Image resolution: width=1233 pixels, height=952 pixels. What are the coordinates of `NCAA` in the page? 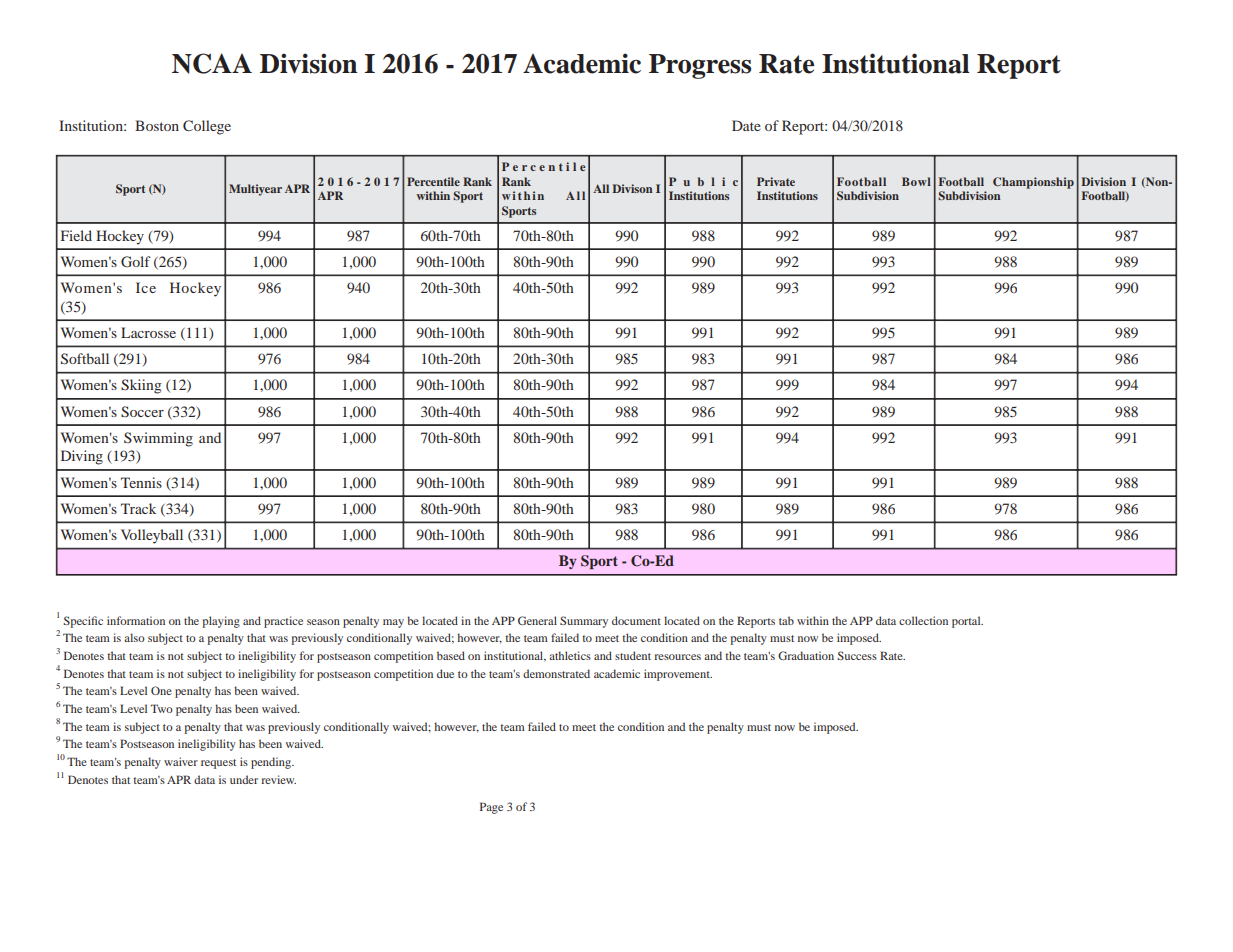 It's located at (212, 63).
